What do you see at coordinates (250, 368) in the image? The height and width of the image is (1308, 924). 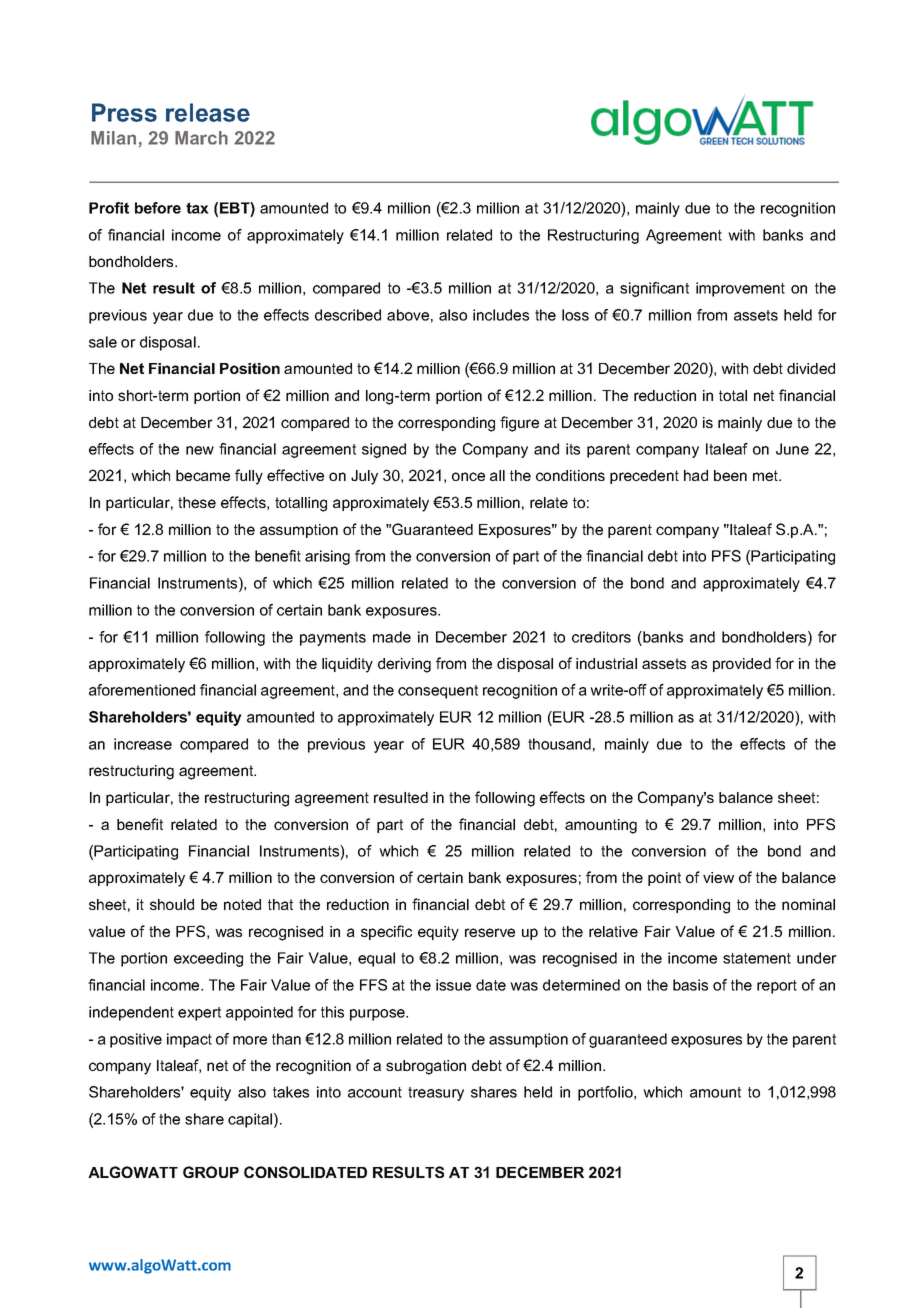 I see `Position` at bounding box center [250, 368].
